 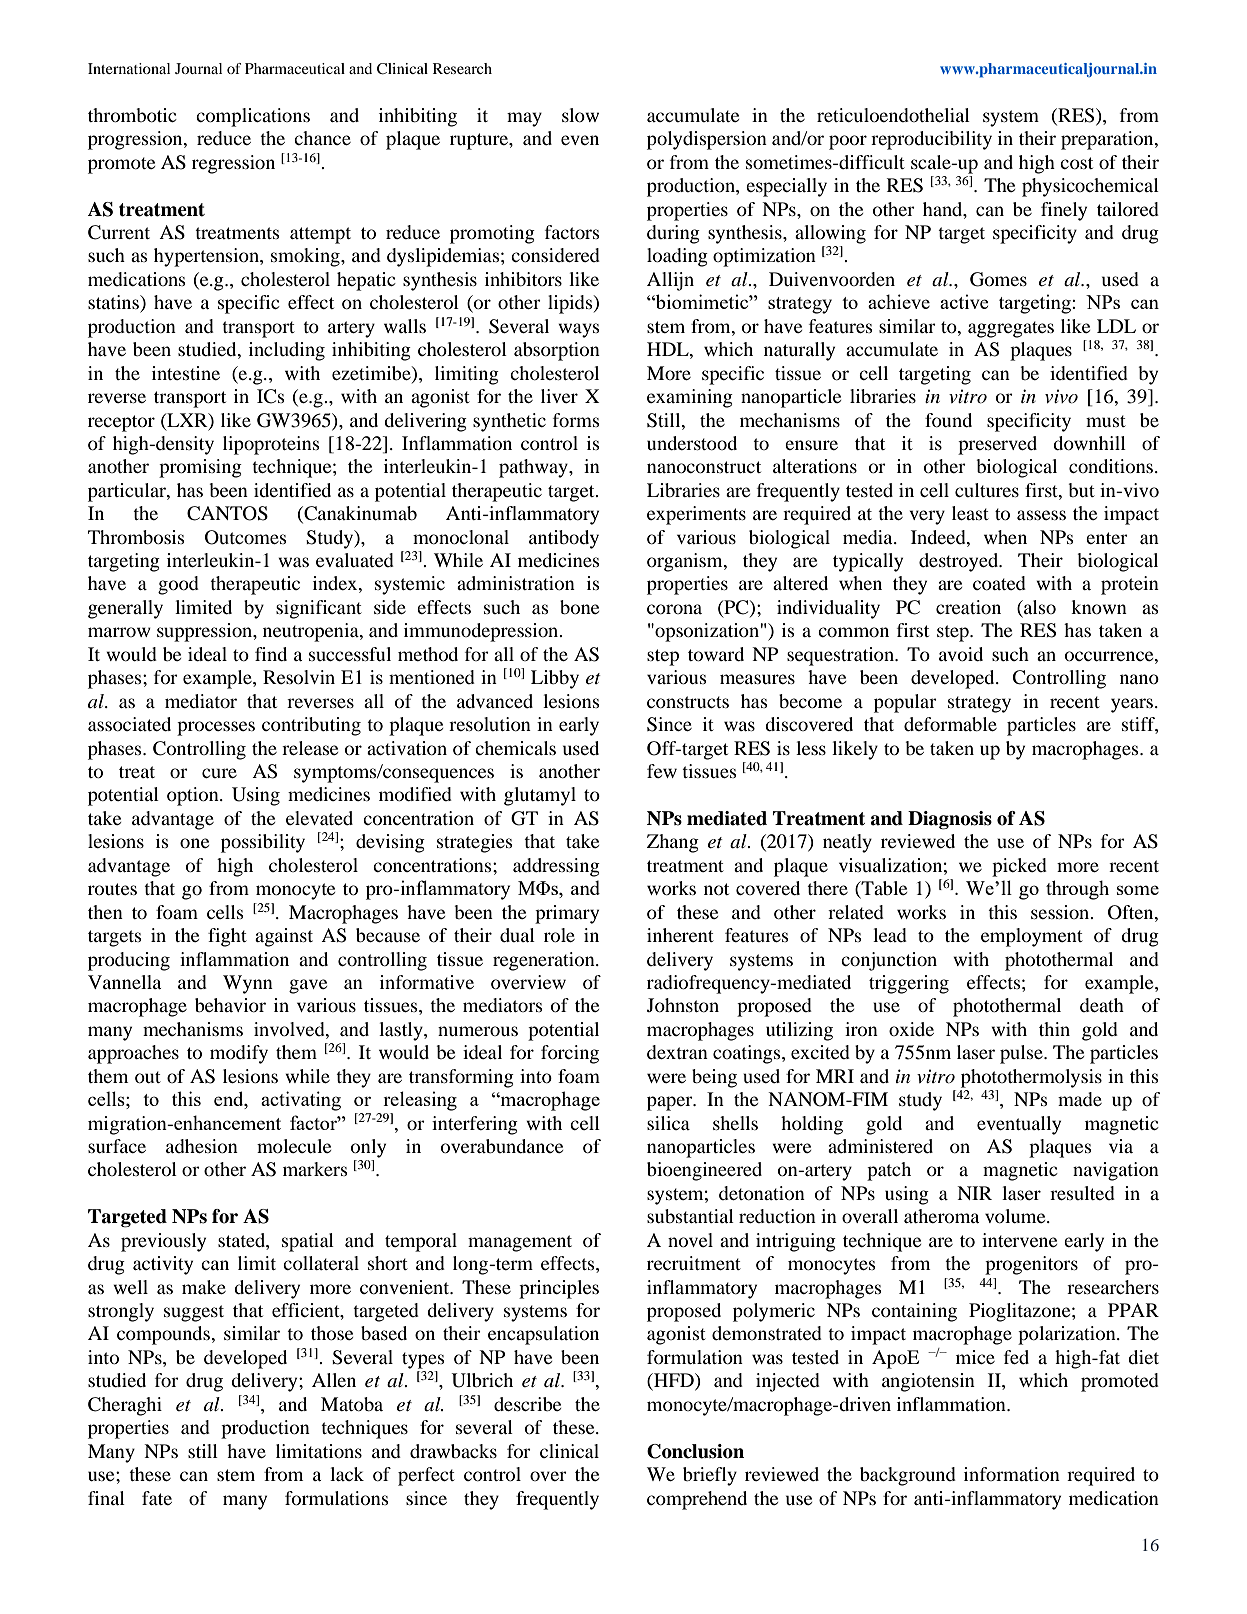 What do you see at coordinates (219, 773) in the document?
I see `cure` at bounding box center [219, 773].
